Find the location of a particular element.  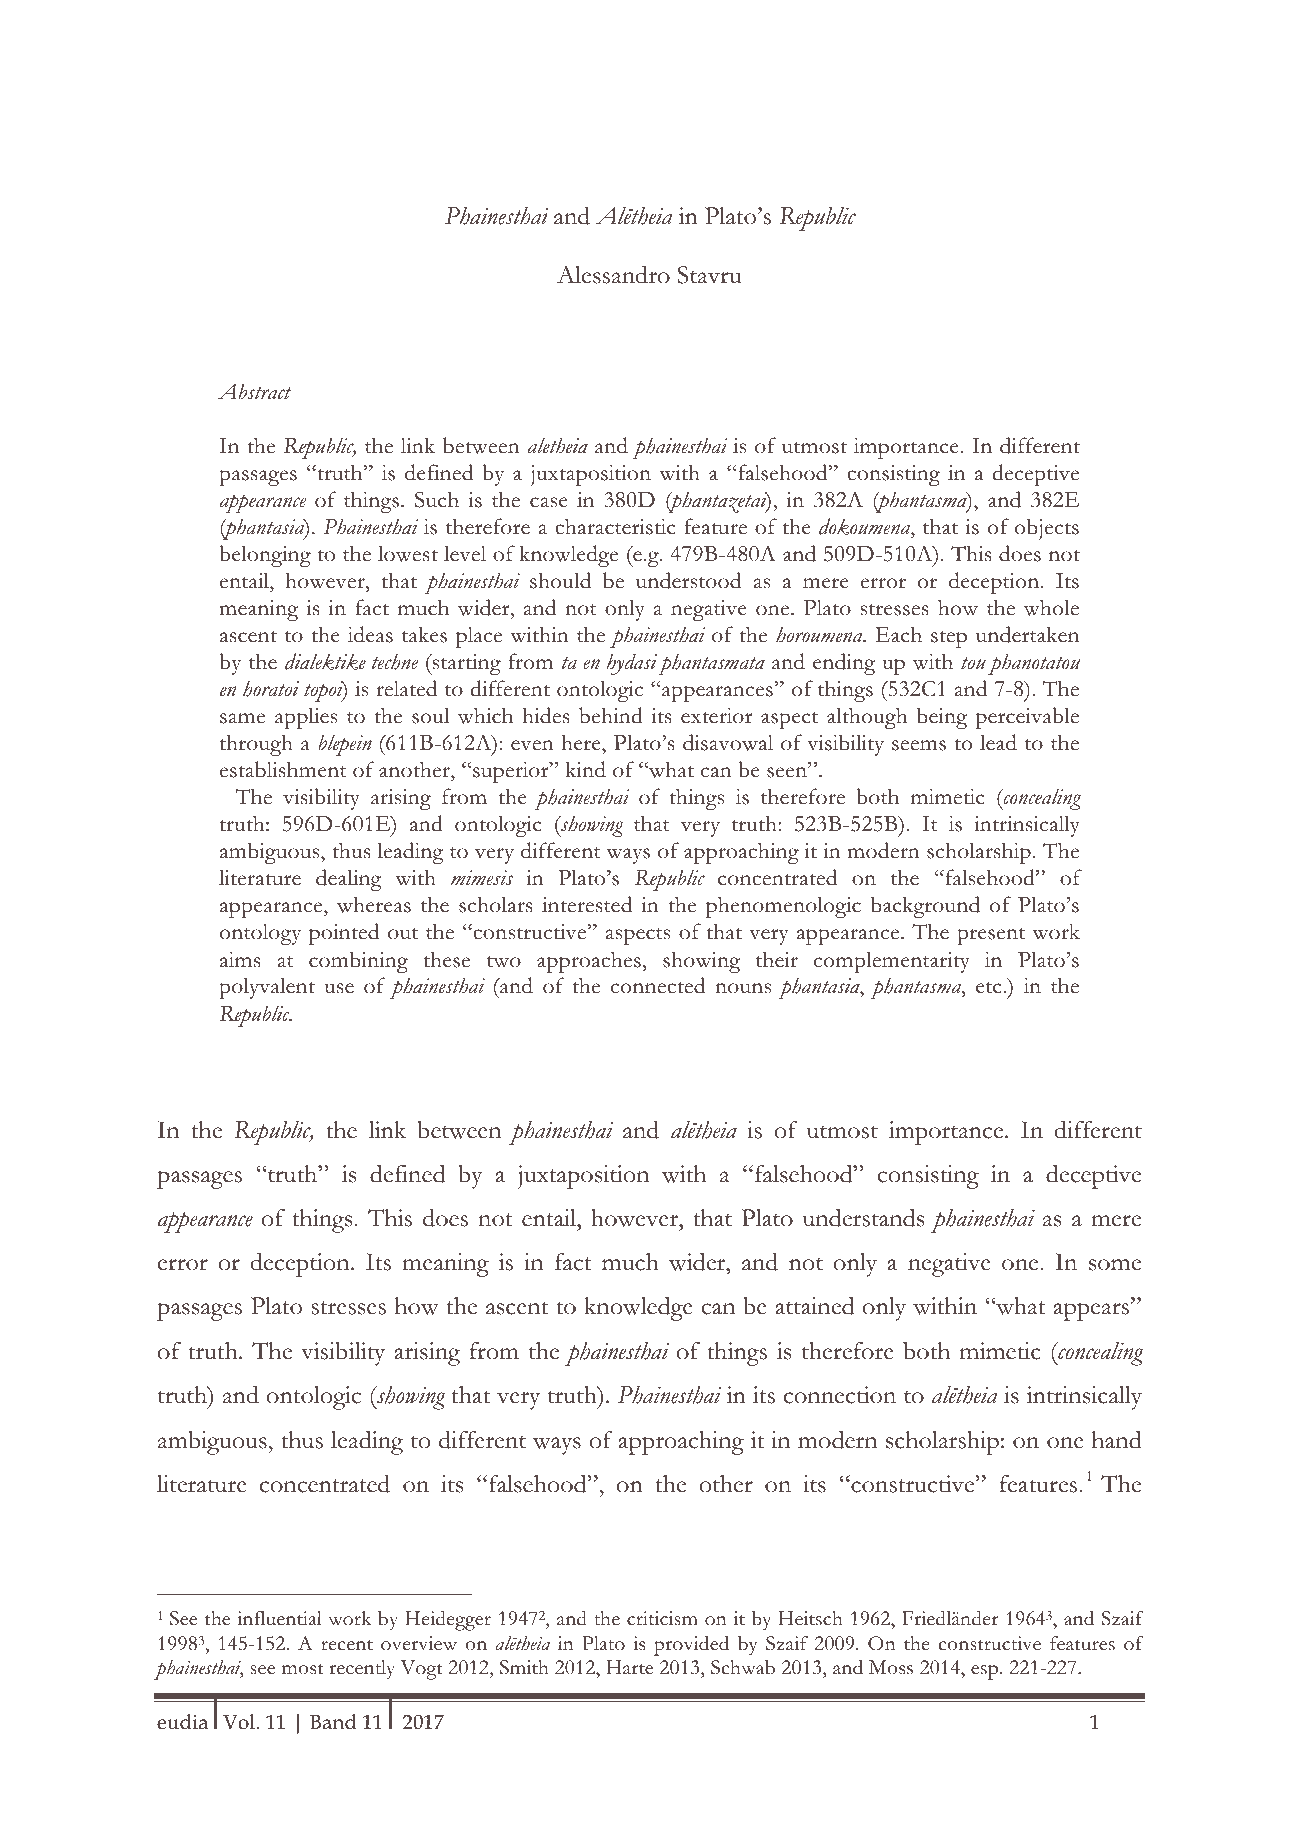

establishment is located at coordinates (283, 769).
